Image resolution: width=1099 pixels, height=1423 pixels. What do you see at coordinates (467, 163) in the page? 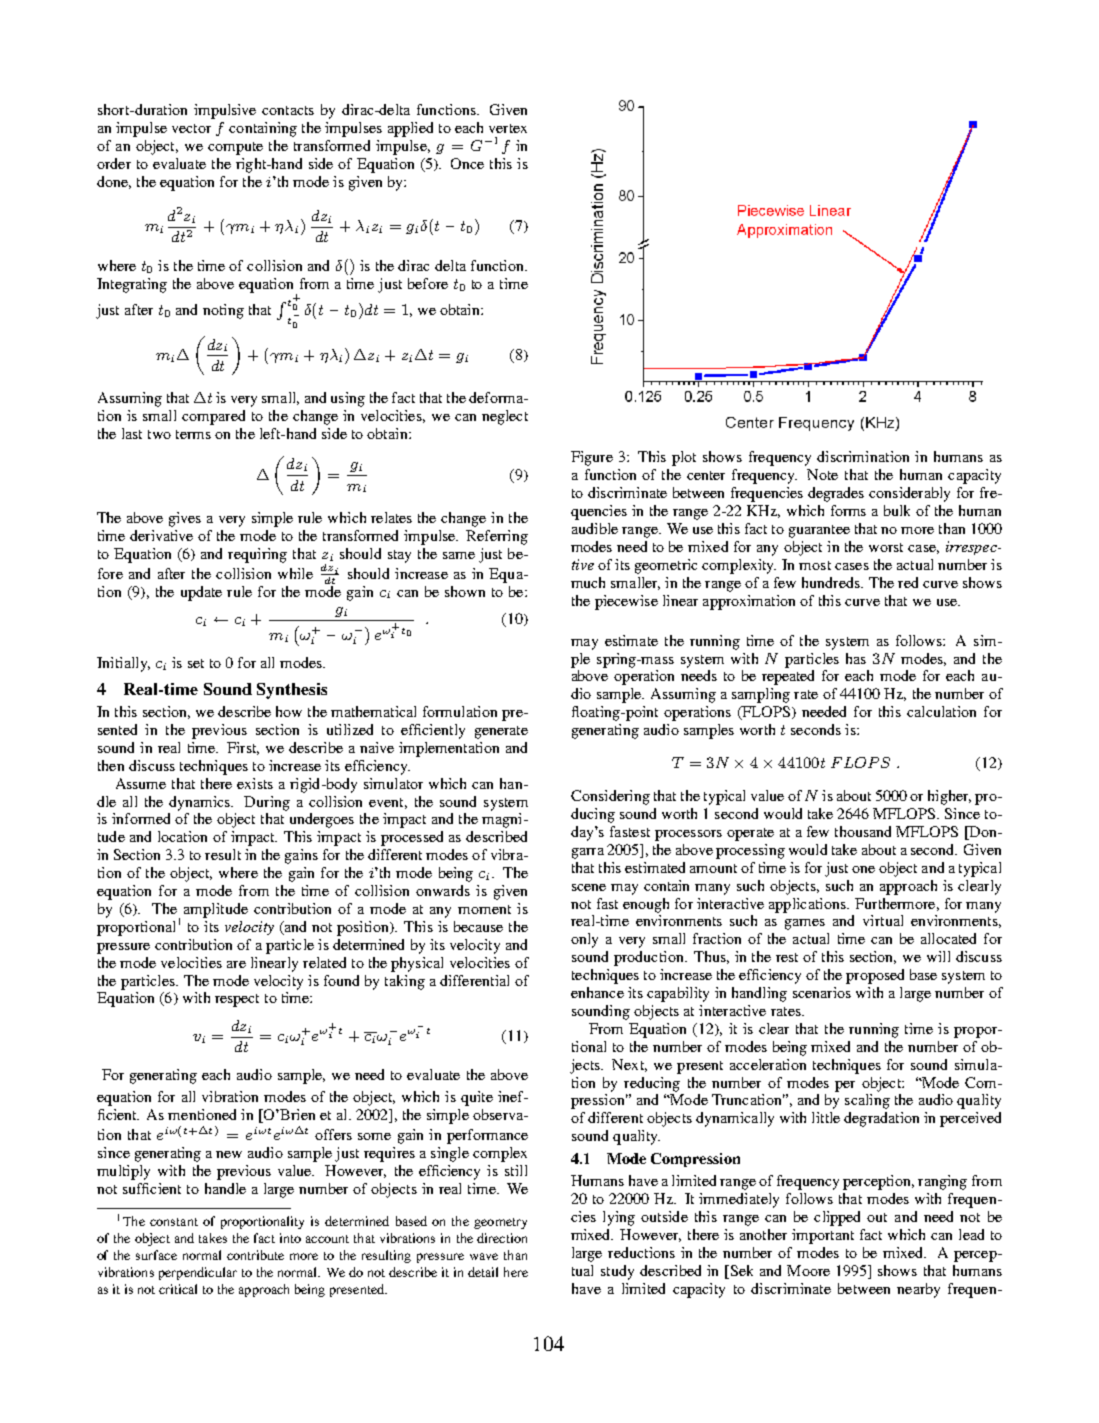
I see `Once` at bounding box center [467, 163].
